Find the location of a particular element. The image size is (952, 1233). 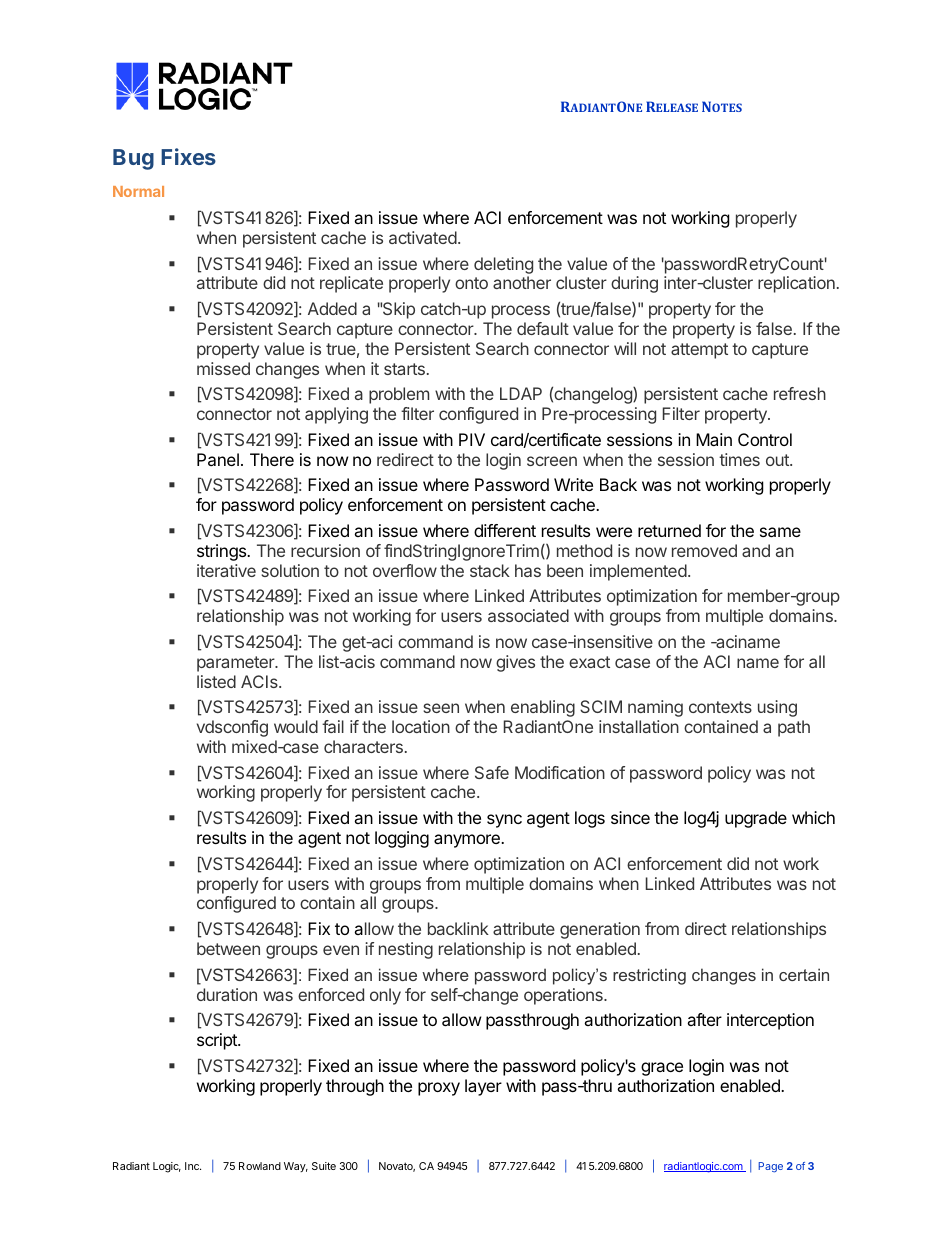

Rowland is located at coordinates (260, 1166).
